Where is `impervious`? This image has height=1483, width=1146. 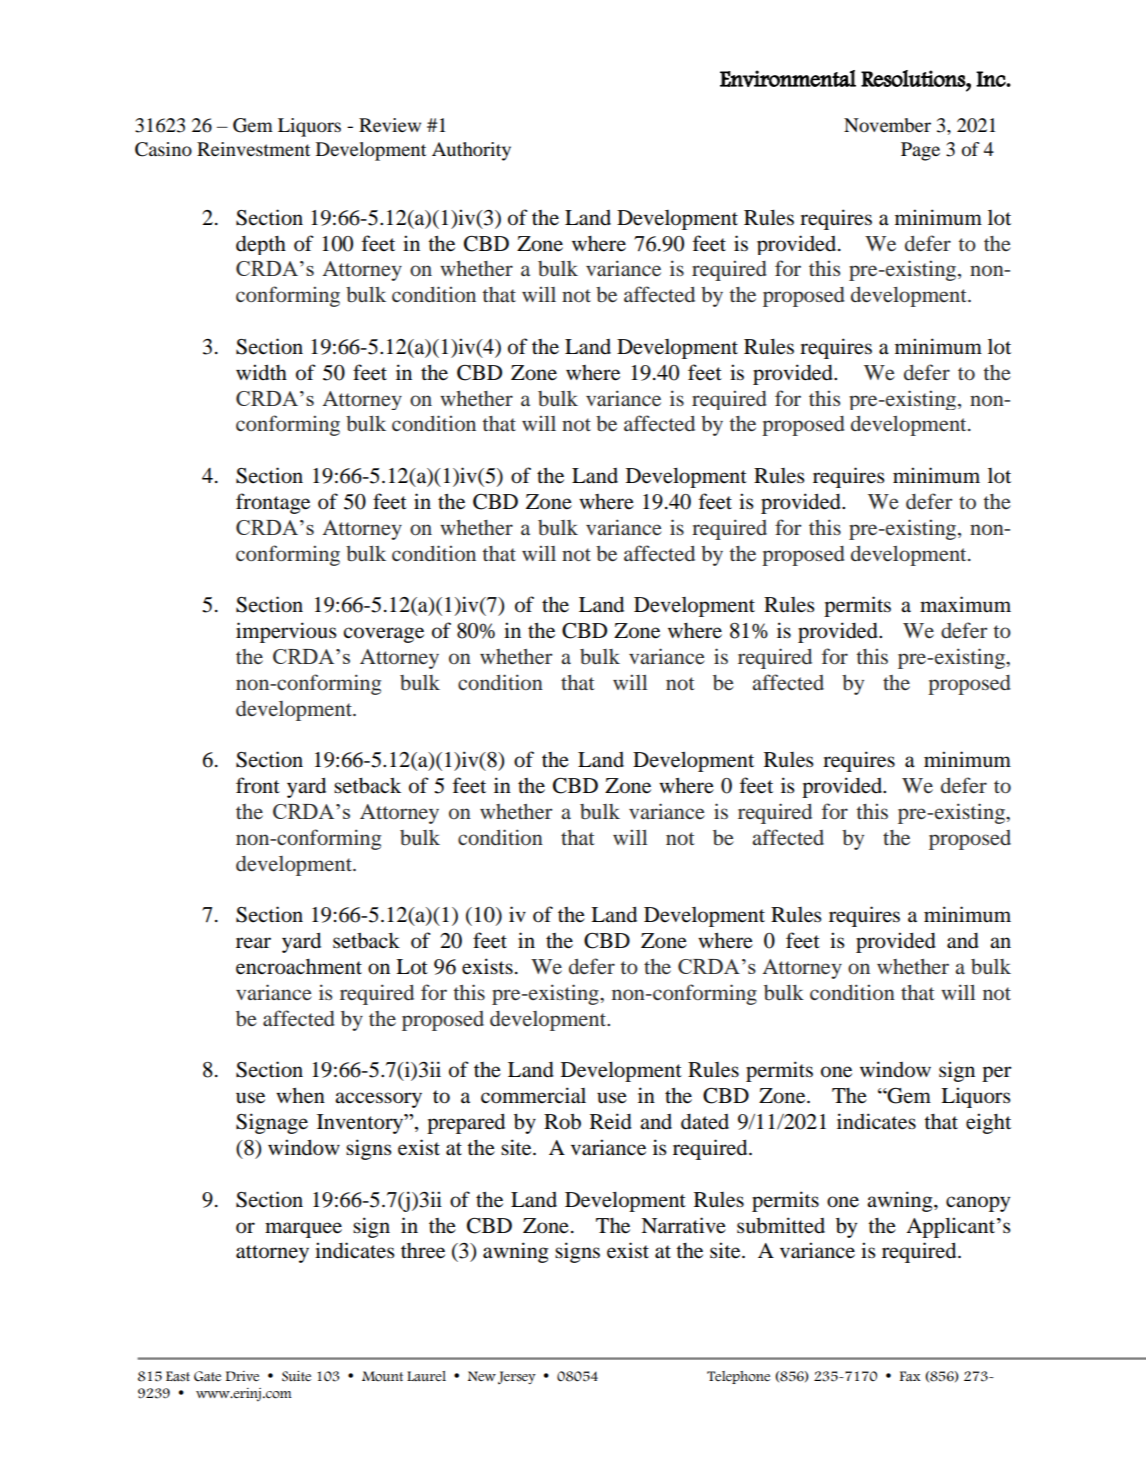 impervious is located at coordinates (286, 632).
